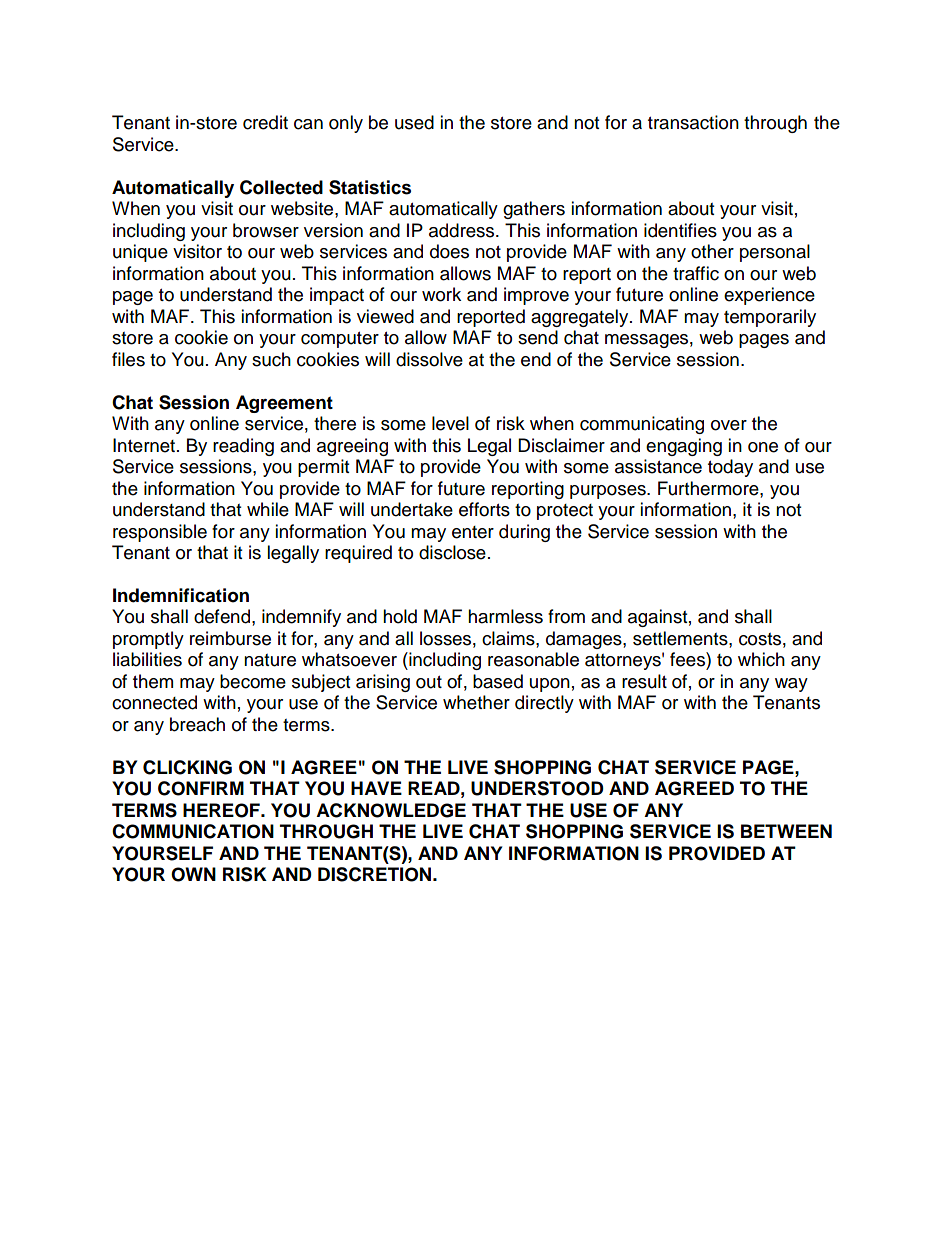 This screenshot has height=1233, width=952. Describe the element at coordinates (253, 681) in the screenshot. I see `become` at that location.
